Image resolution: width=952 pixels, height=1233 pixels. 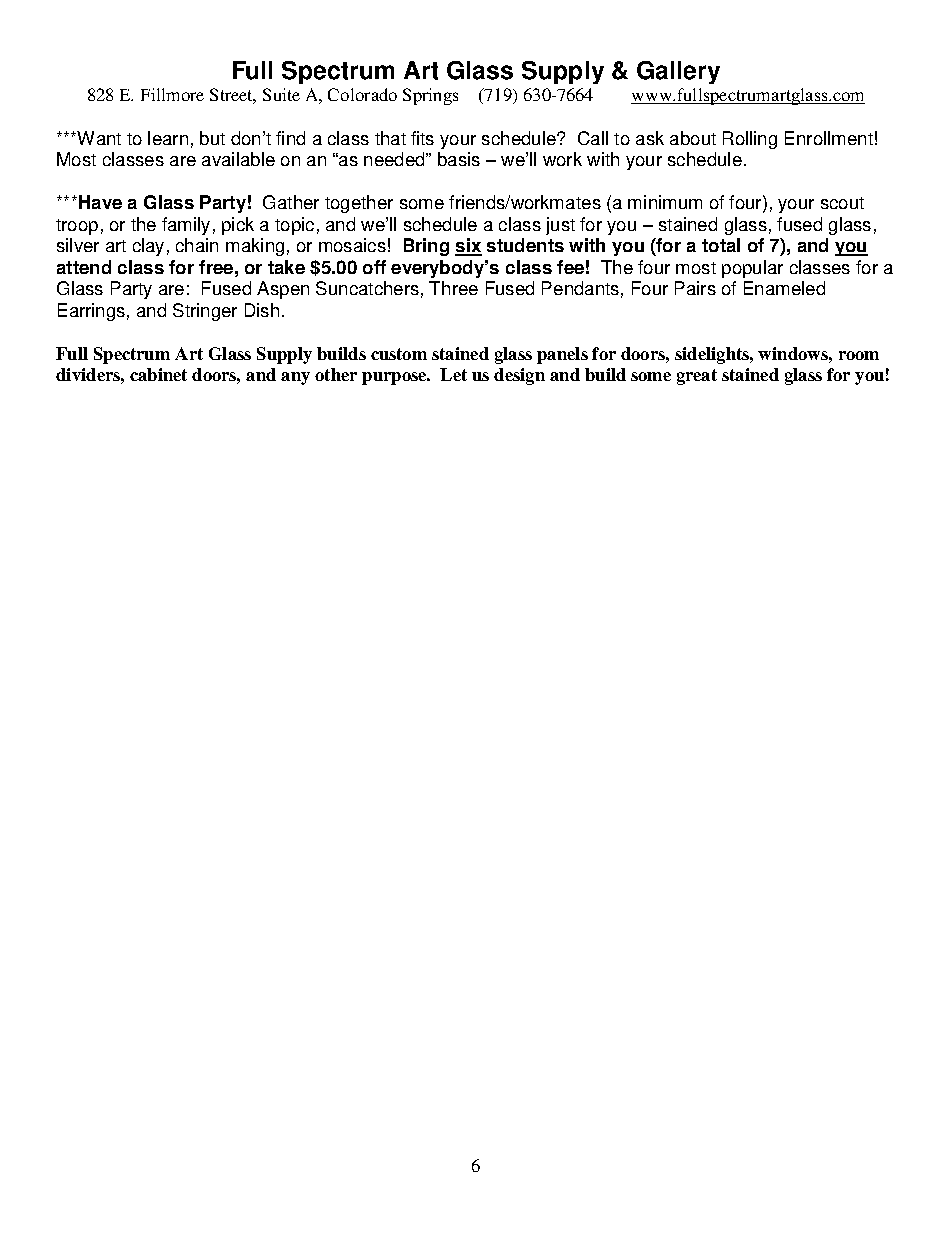 I want to click on basis, so click(x=459, y=159).
